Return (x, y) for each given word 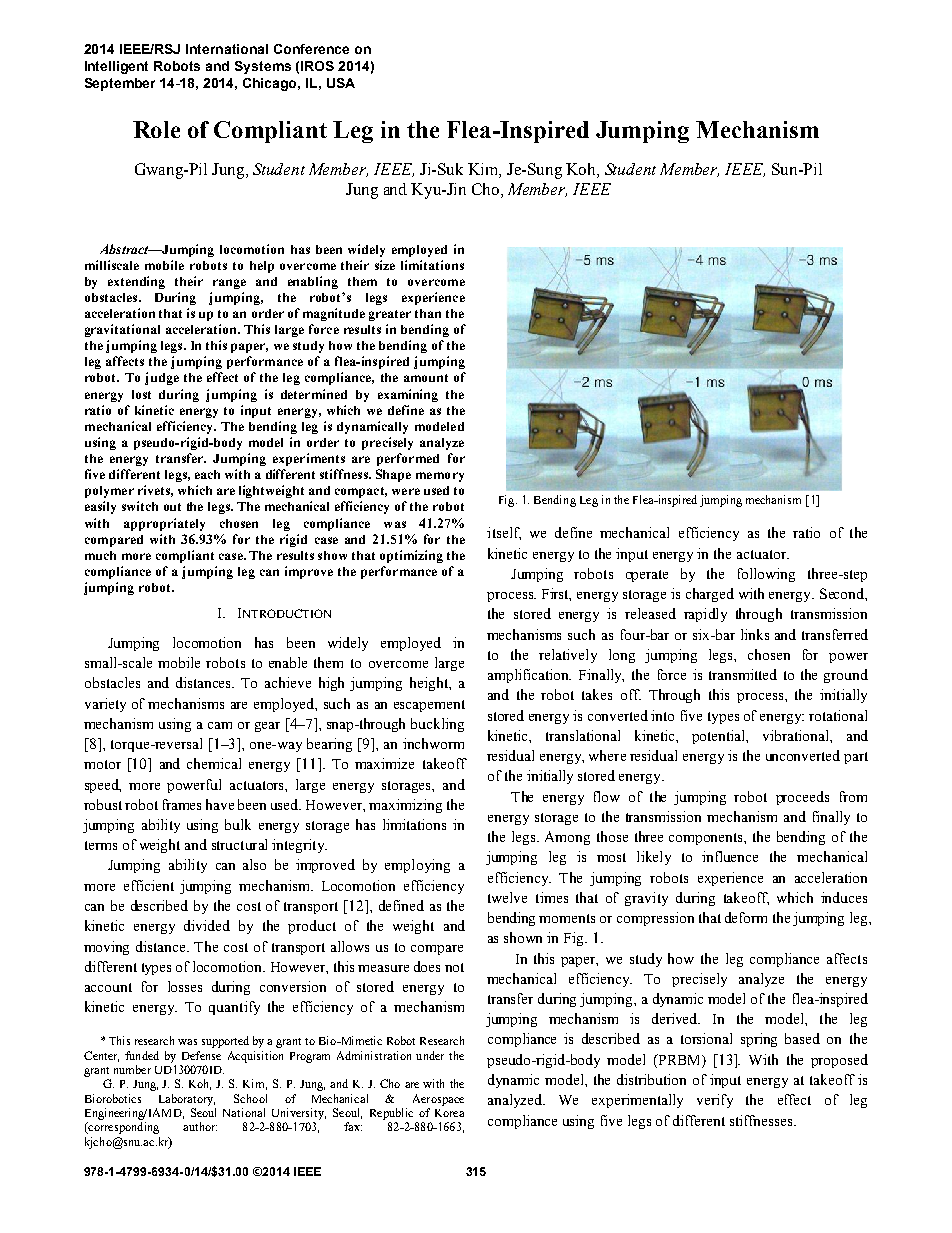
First (556, 594)
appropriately (164, 524)
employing (417, 866)
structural (239, 844)
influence (730, 856)
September (120, 84)
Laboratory (187, 1100)
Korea (449, 1113)
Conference (311, 49)
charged (710, 595)
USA (341, 83)
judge (162, 378)
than (428, 313)
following (766, 575)
